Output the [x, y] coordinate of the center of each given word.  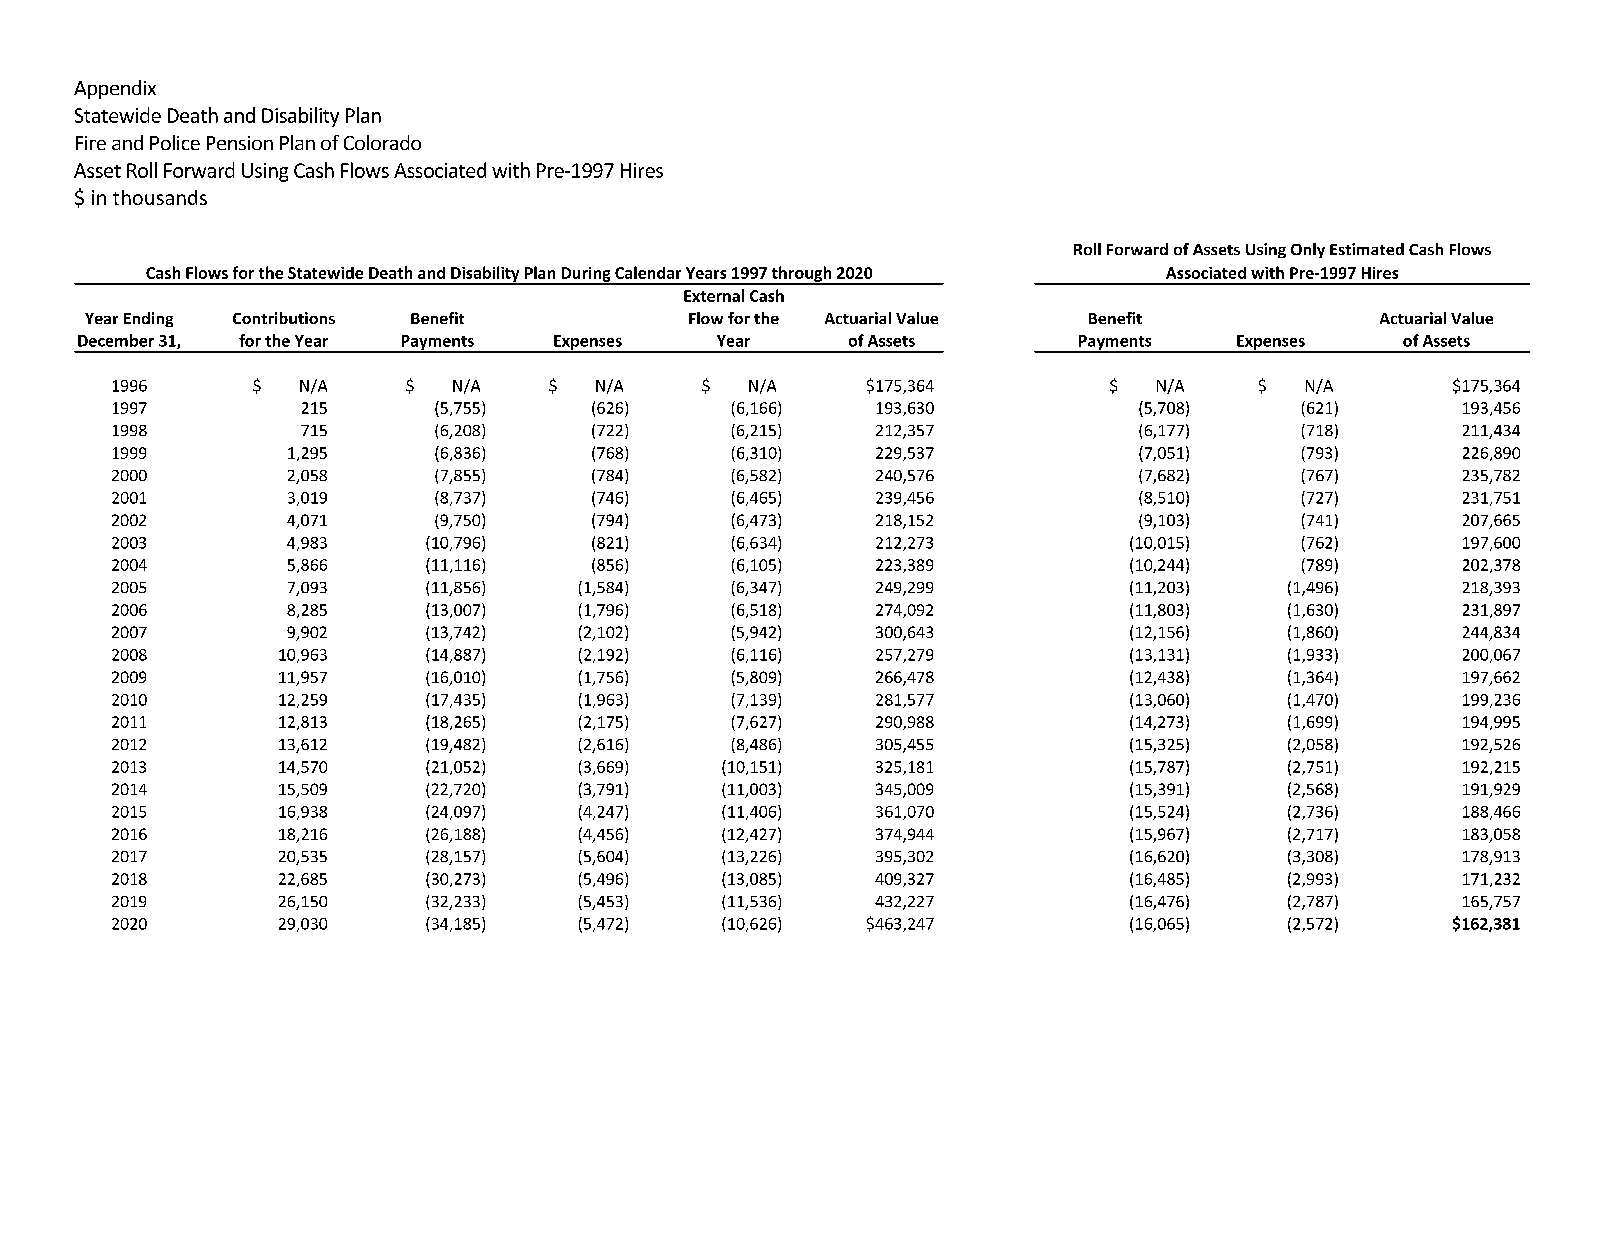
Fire [91, 143]
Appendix [115, 89]
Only [1308, 250]
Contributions [284, 318]
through [802, 275]
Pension [240, 143]
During [586, 275]
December [116, 340]
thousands [160, 197]
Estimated [1367, 249]
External [714, 295]
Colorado [382, 142]
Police [175, 142]
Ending [148, 319]
